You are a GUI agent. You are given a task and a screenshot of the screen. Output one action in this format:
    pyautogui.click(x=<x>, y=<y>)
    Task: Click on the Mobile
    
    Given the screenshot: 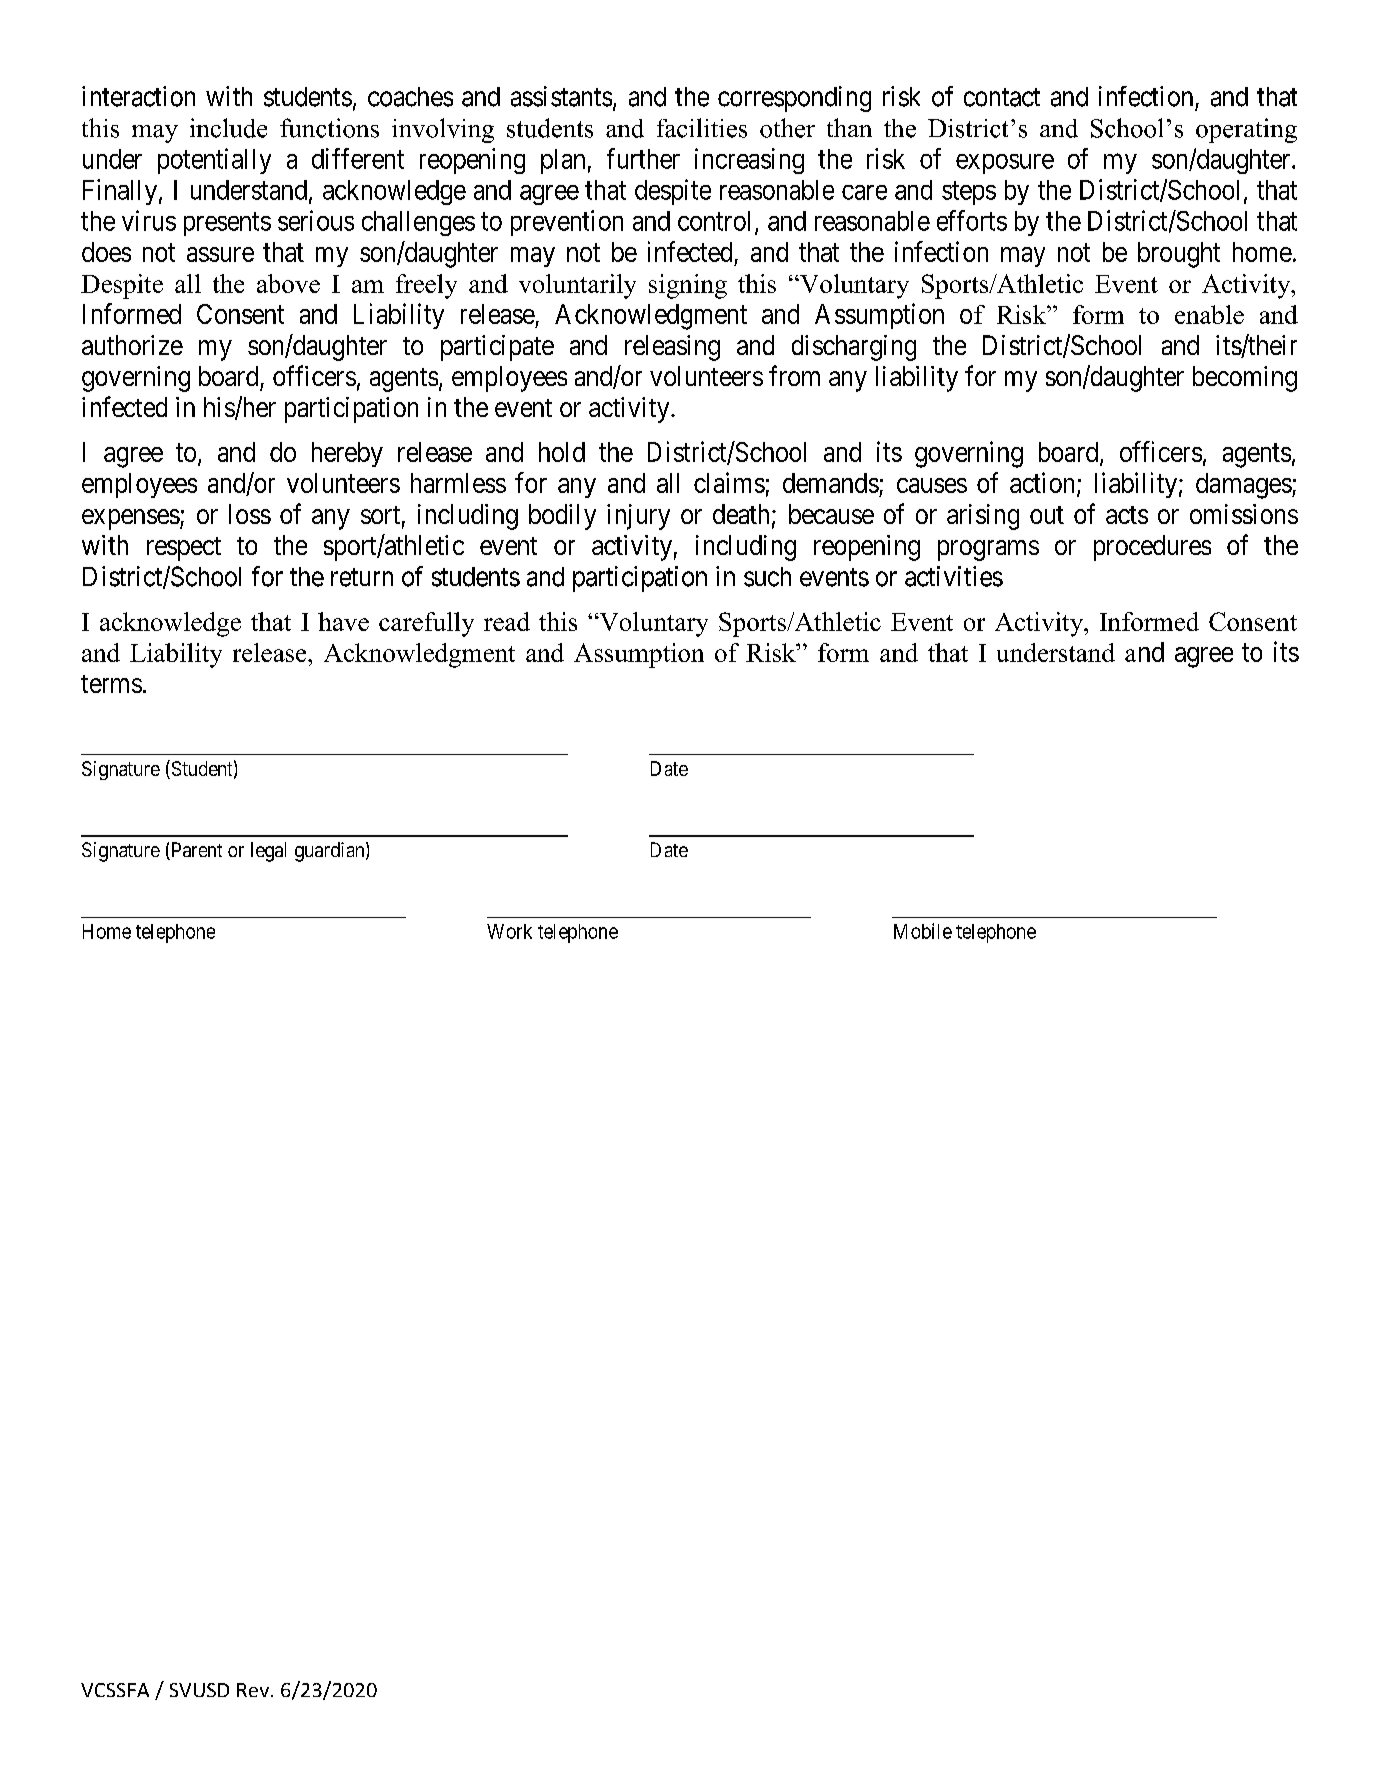 What is the action you would take?
    pyautogui.click(x=923, y=931)
